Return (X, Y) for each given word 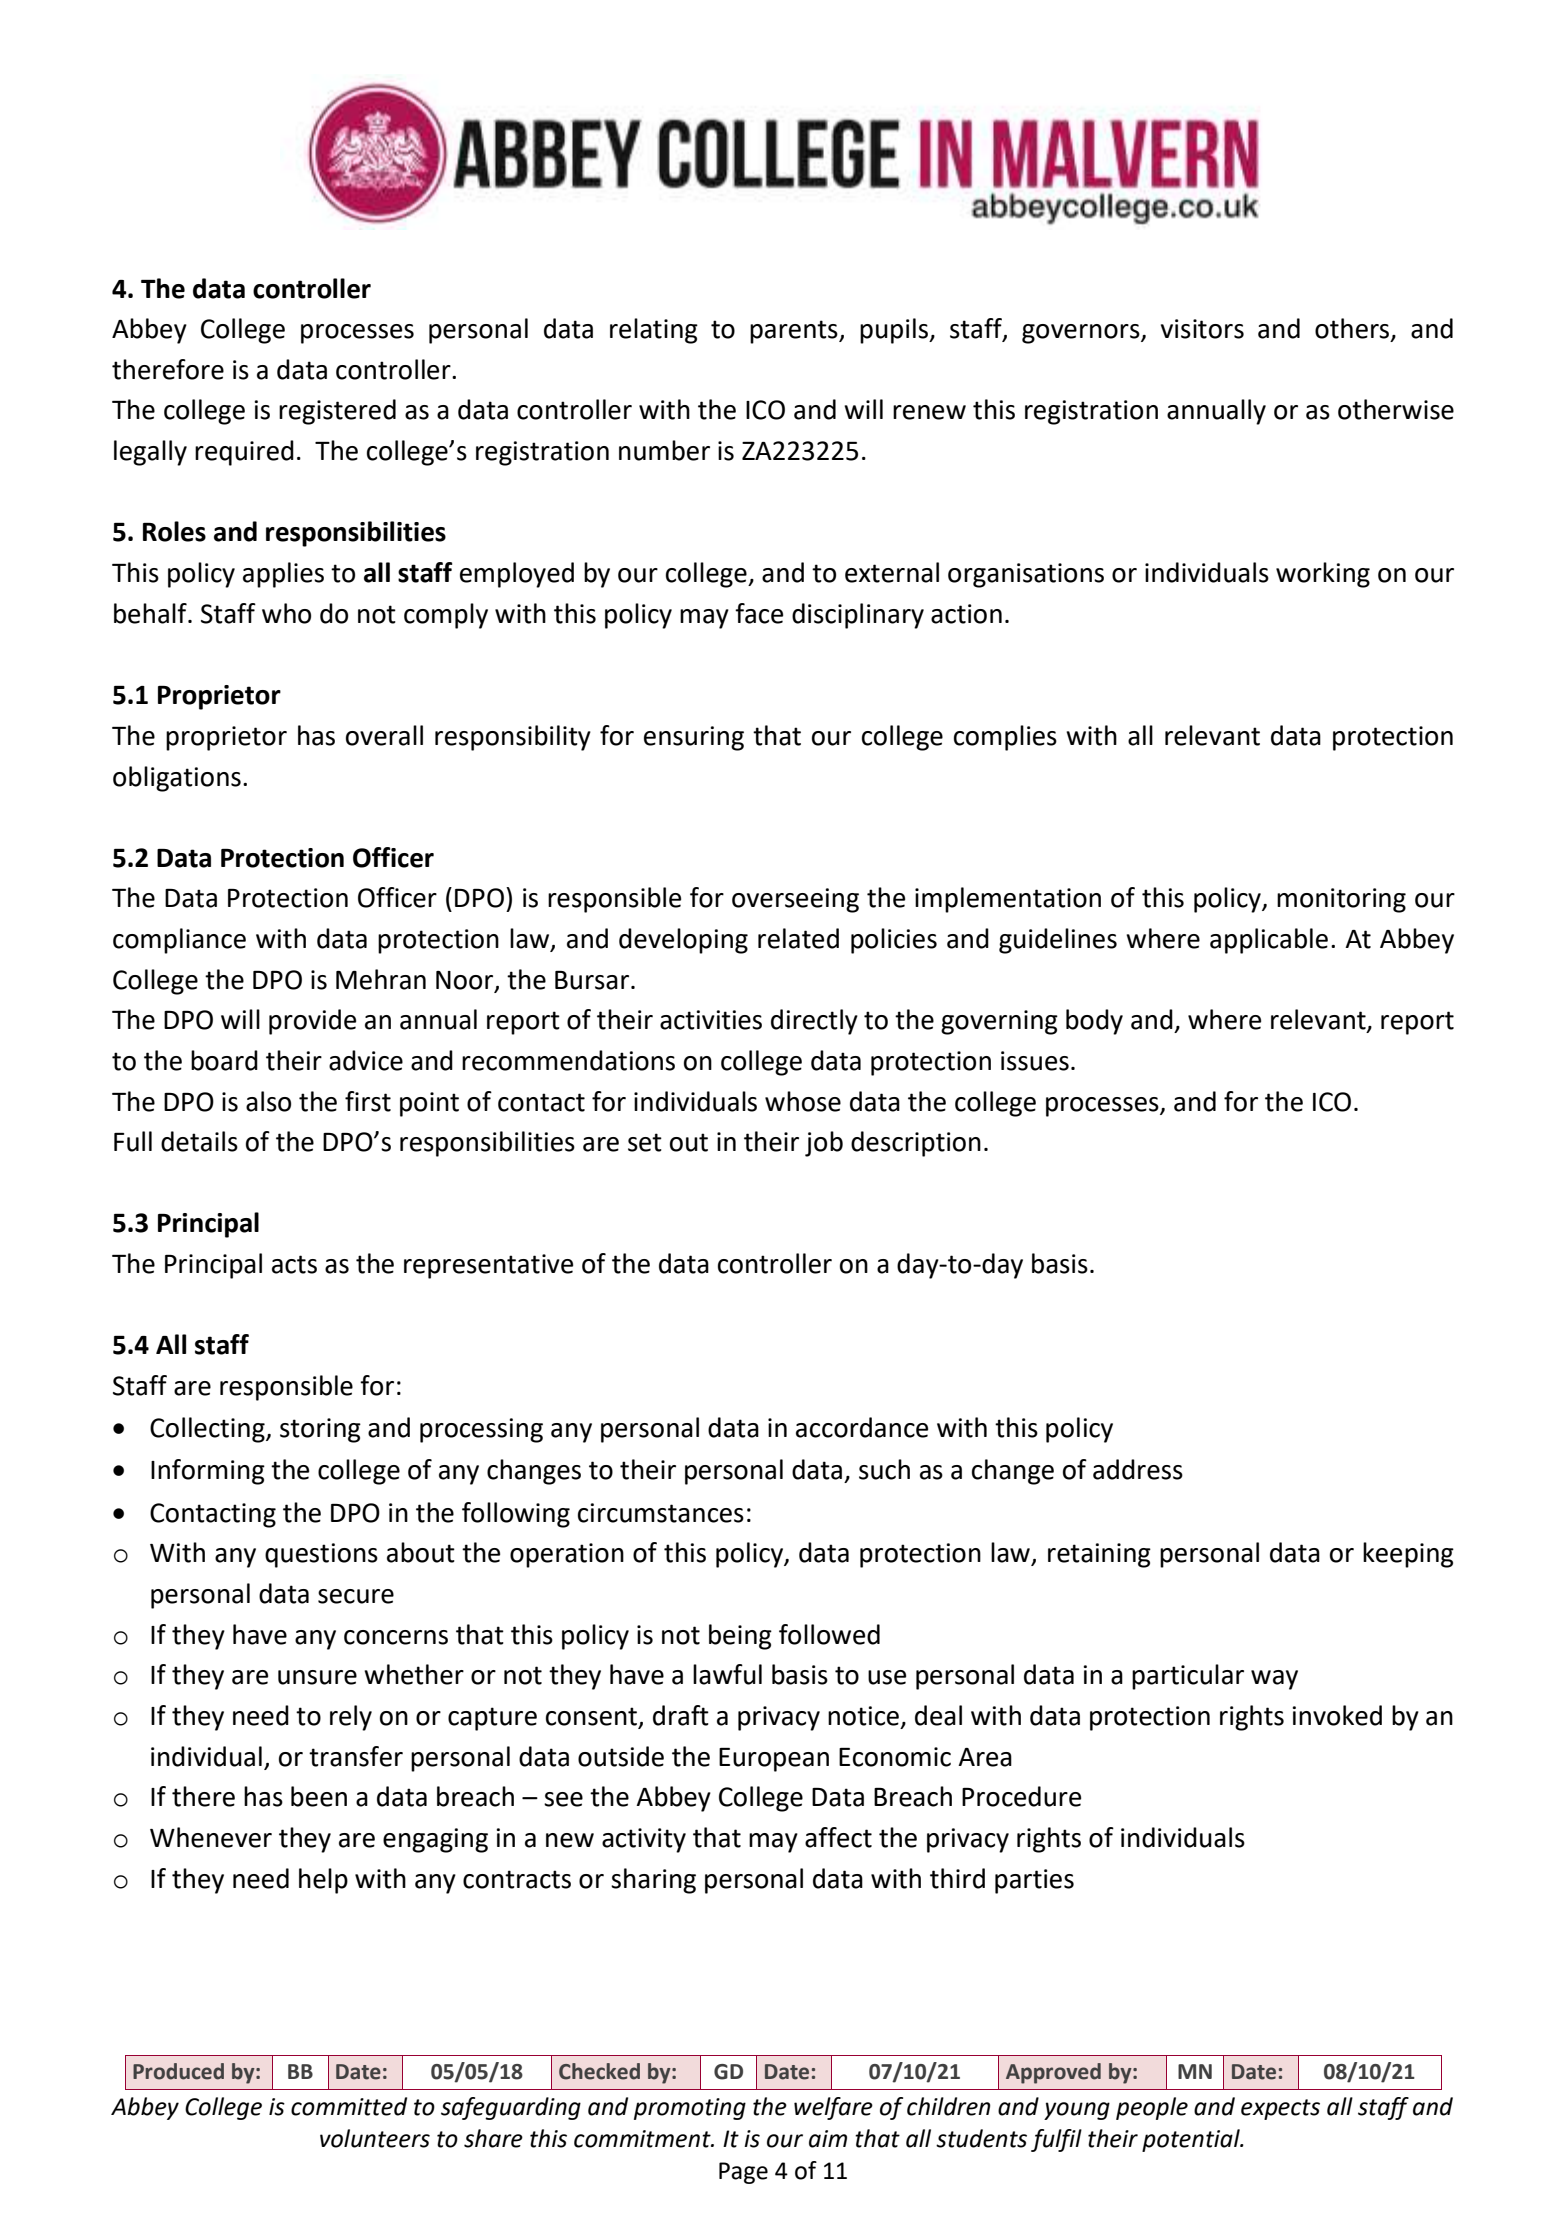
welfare (833, 2108)
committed (349, 2106)
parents (795, 332)
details (199, 1141)
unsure (317, 1677)
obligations (177, 779)
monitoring (1341, 900)
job (824, 1144)
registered (337, 412)
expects (1280, 2109)
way (1274, 1680)
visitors (1202, 329)
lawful (727, 1674)
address (1138, 1469)
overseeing (795, 900)
